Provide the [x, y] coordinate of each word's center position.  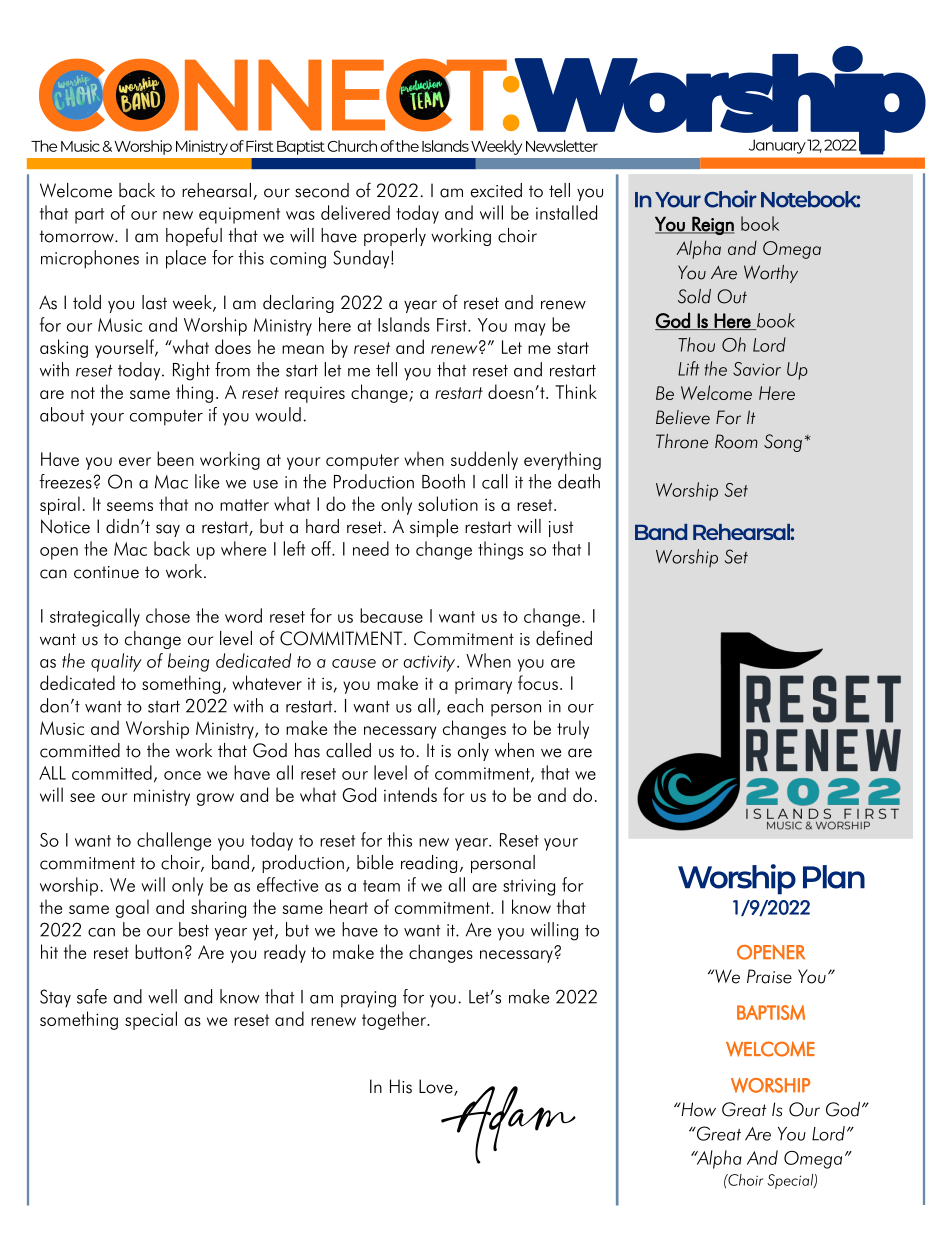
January [777, 146]
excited [496, 190]
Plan [834, 877]
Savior [757, 369]
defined [564, 638]
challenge [174, 841]
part [89, 216]
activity [430, 663]
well [162, 996]
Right [191, 371]
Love [437, 1087]
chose [168, 615]
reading [429, 864]
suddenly [484, 460]
